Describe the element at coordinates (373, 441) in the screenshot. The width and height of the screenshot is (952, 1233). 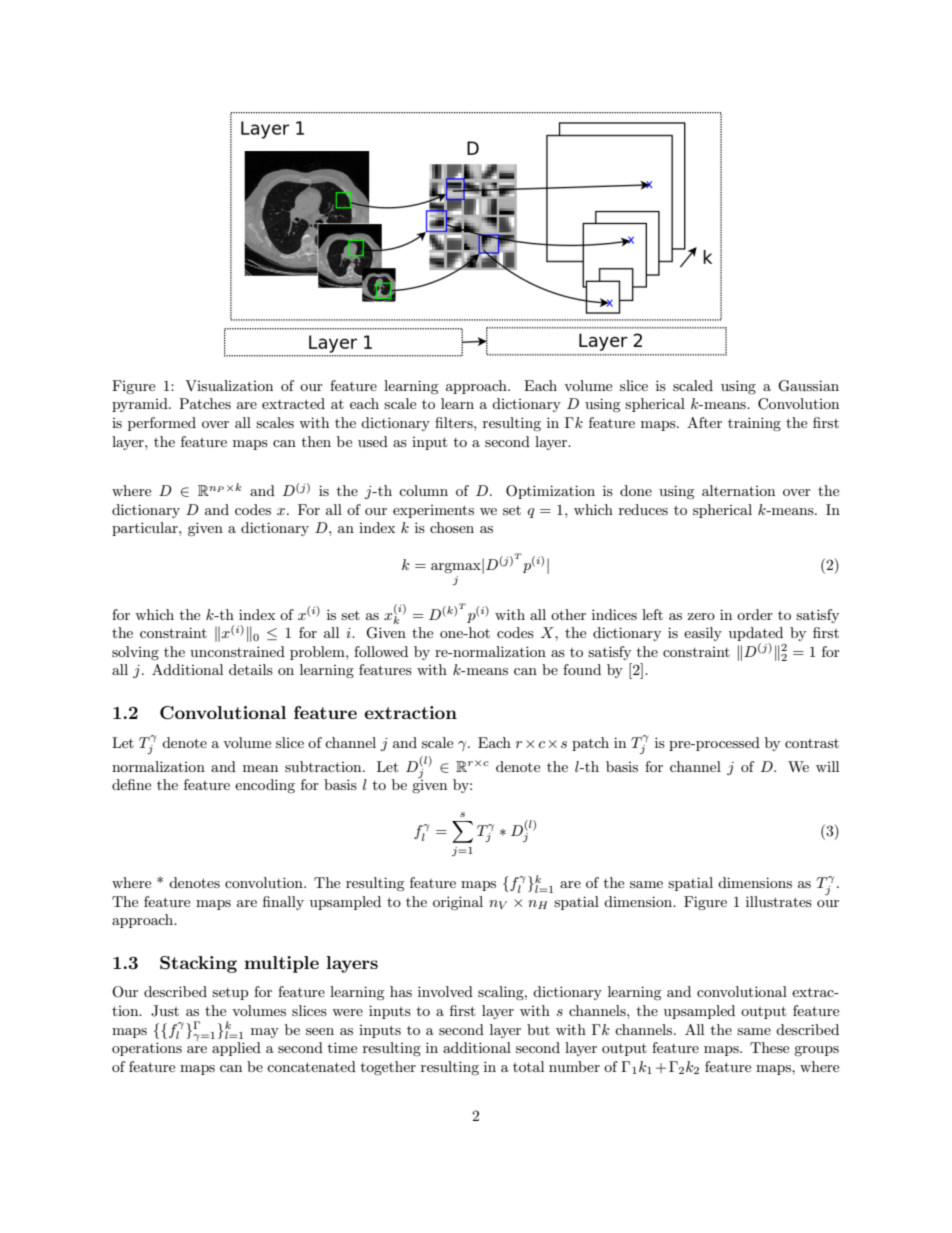
I see `used` at that location.
